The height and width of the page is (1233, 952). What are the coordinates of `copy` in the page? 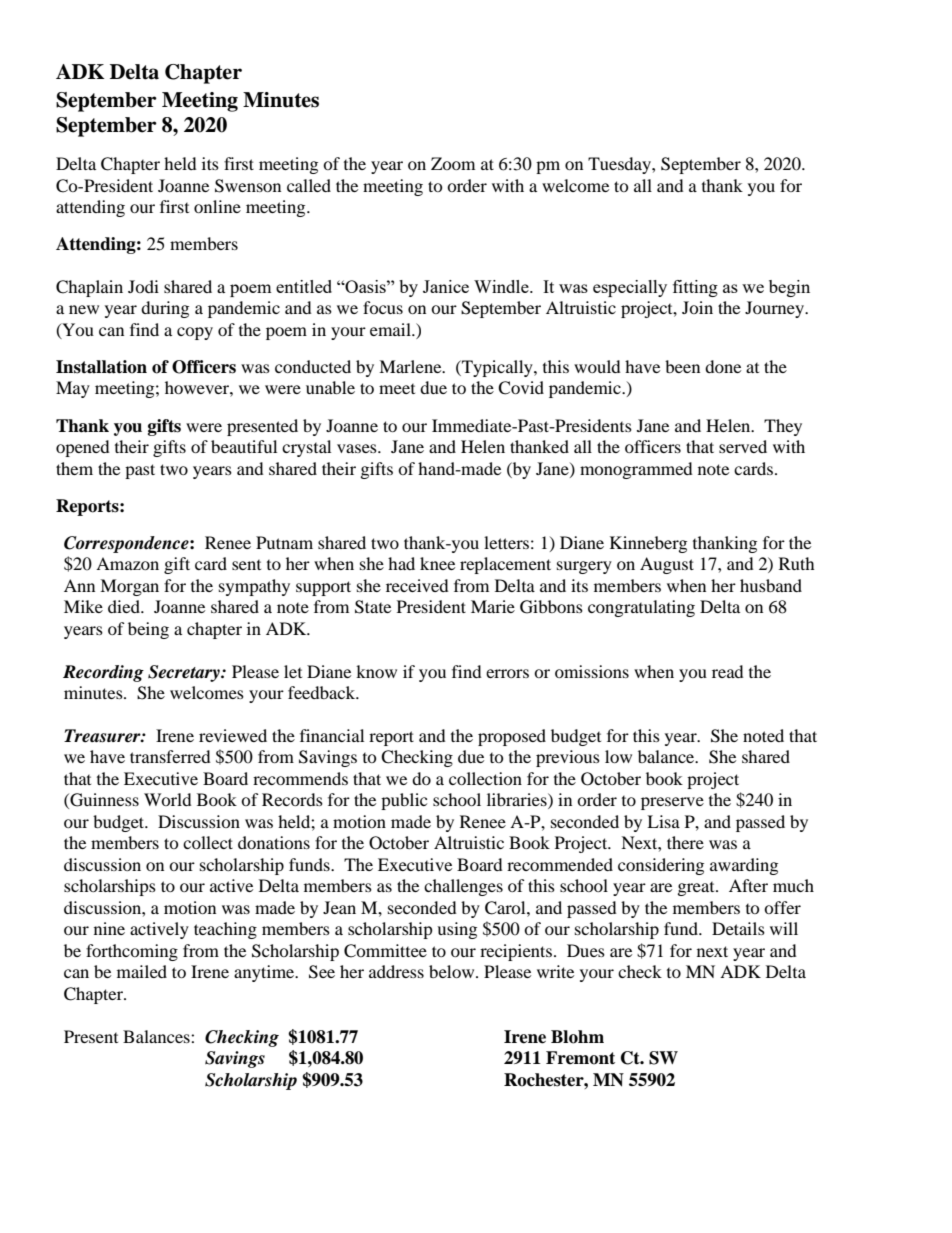 It's located at (195, 333).
